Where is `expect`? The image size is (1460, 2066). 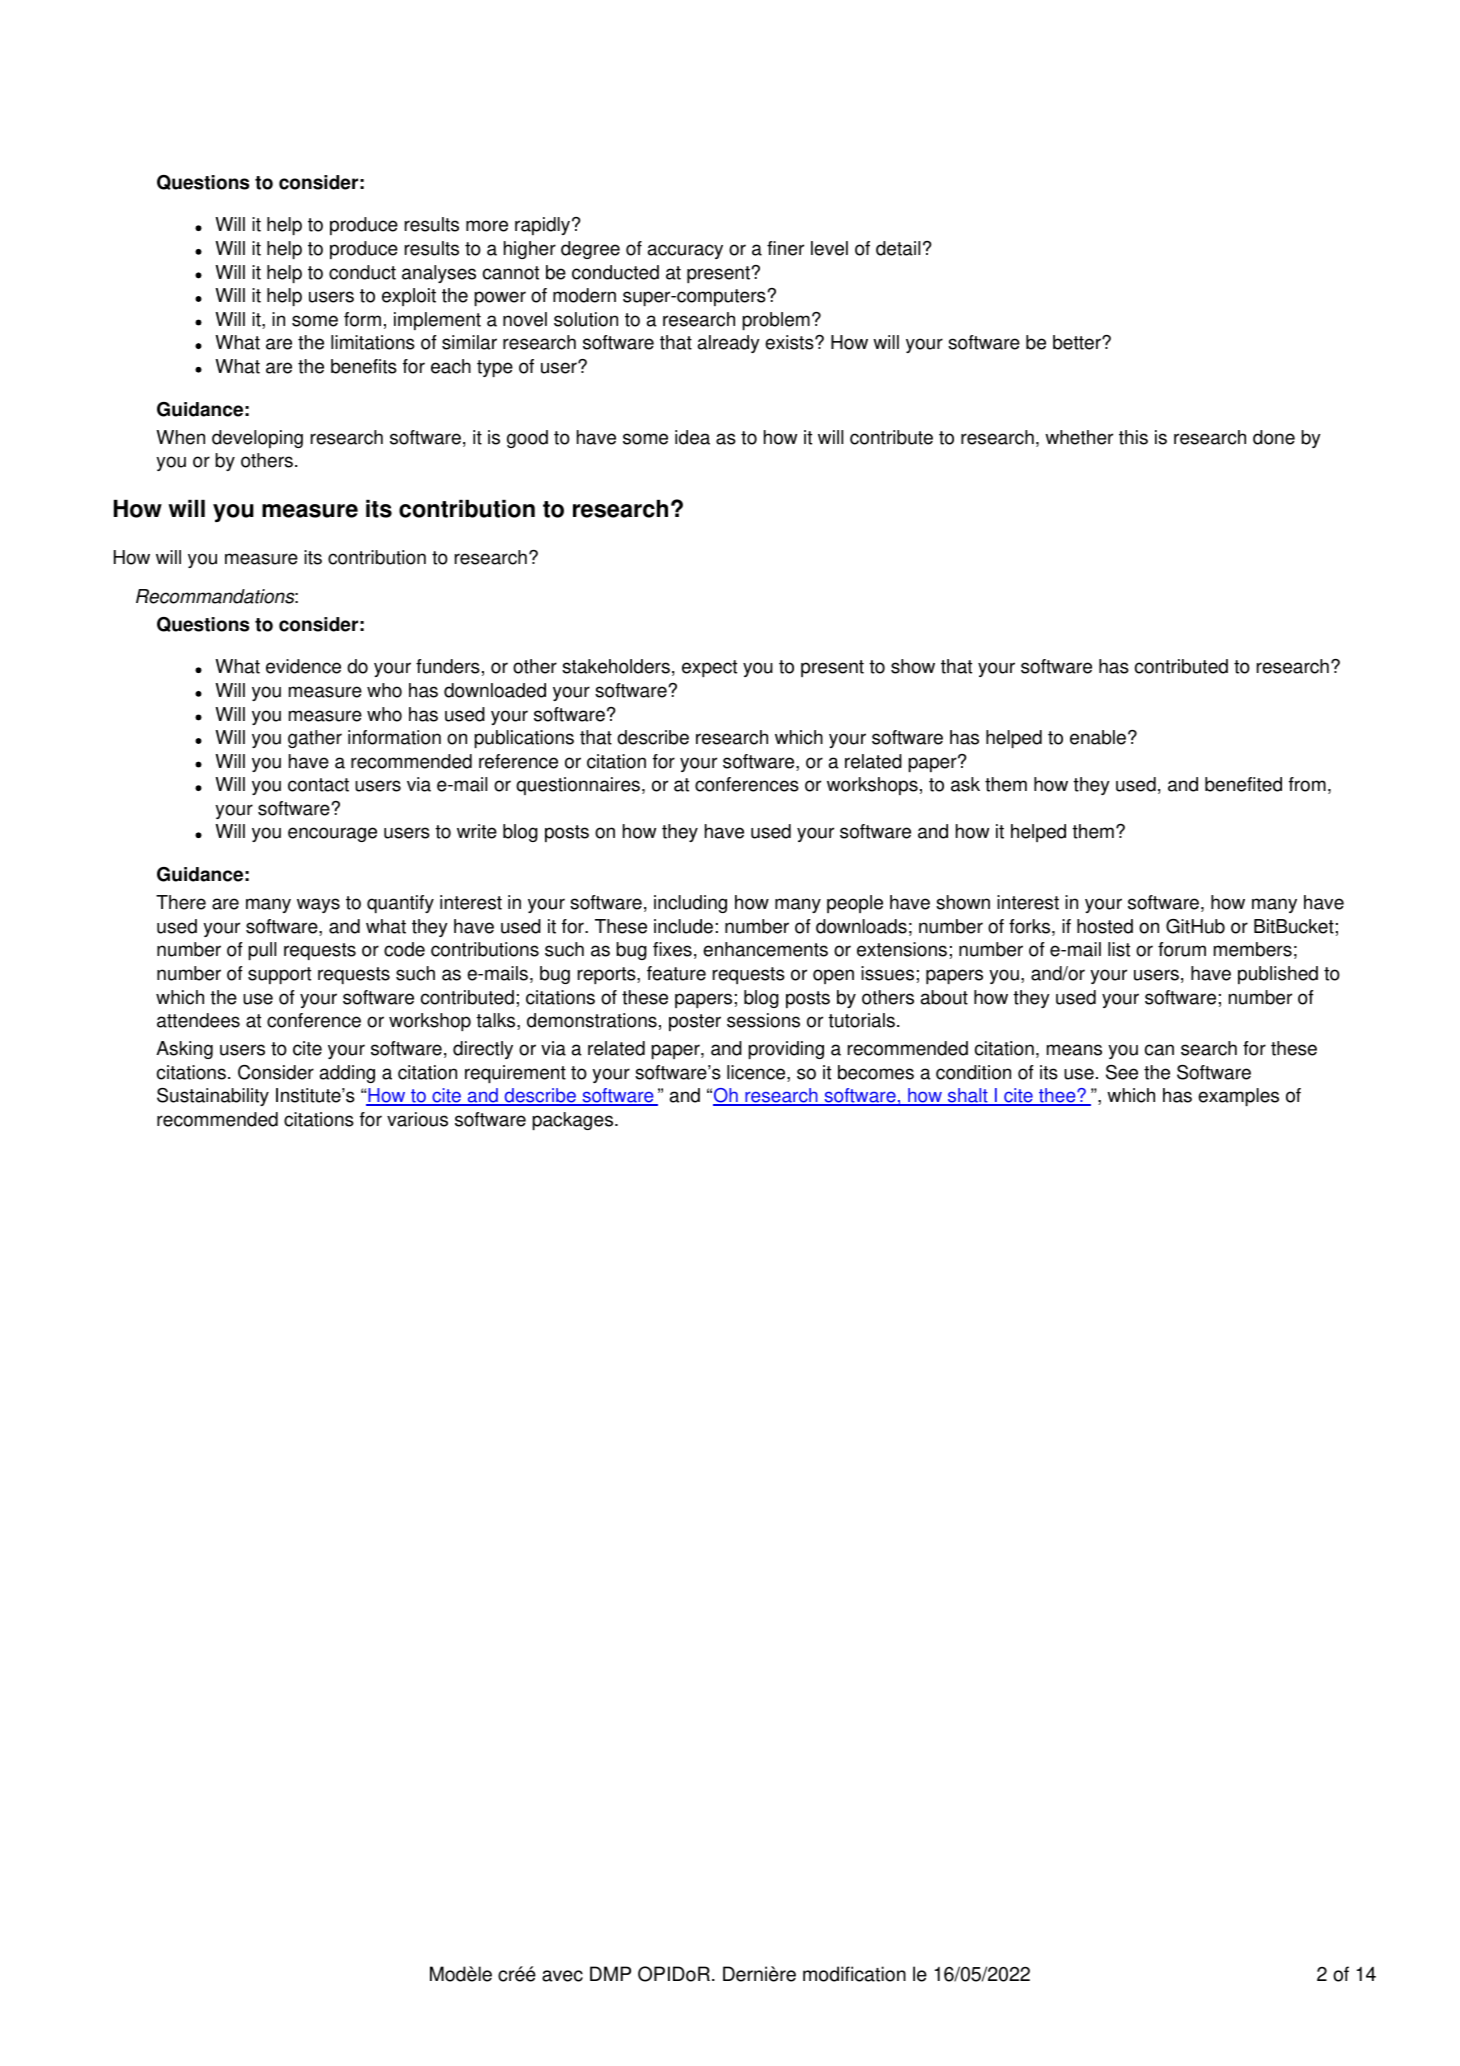 expect is located at coordinates (709, 668).
